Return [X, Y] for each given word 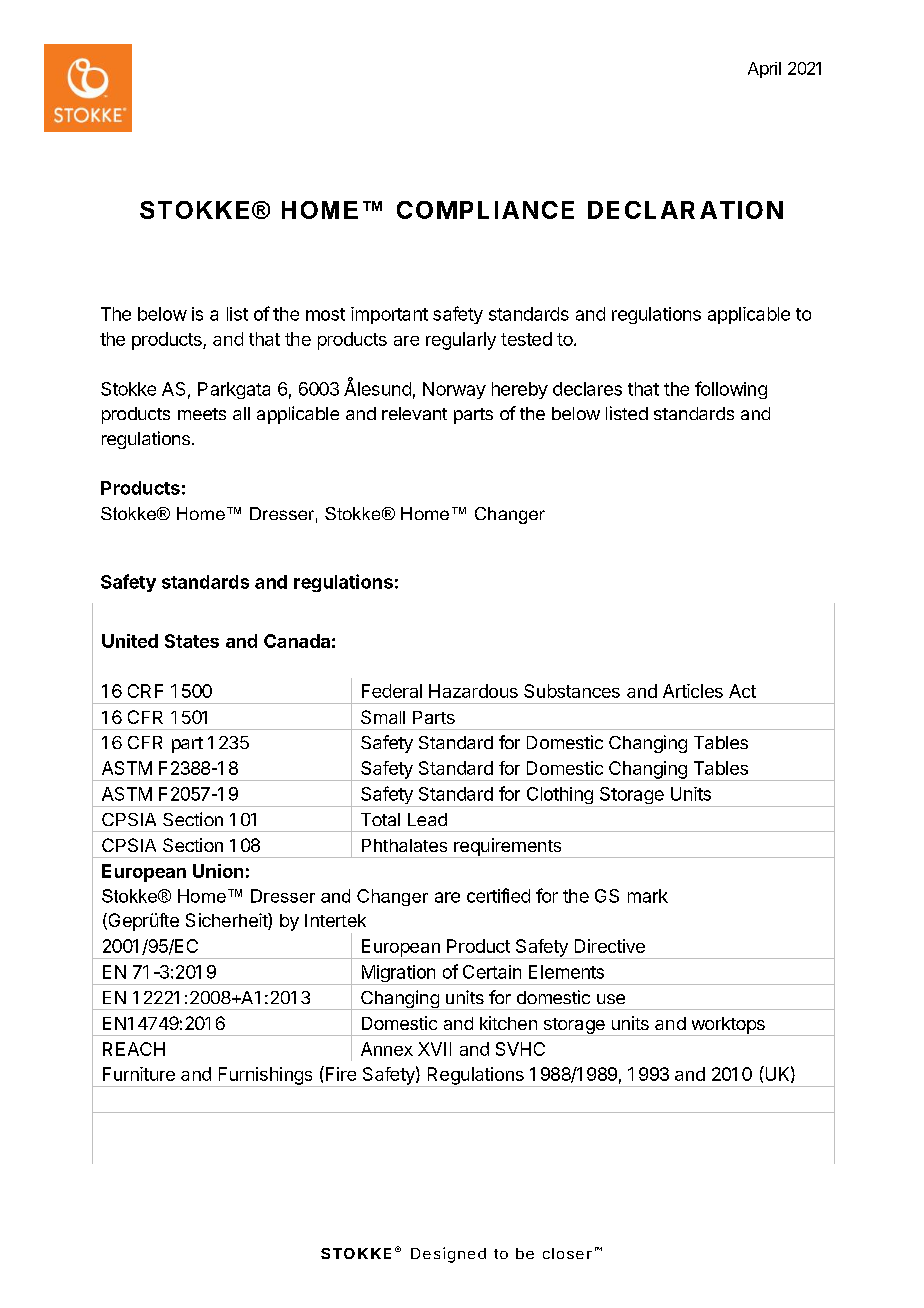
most [325, 314]
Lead [427, 819]
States [192, 641]
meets [202, 414]
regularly [461, 341]
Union [218, 871]
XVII [434, 1049]
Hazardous [473, 691]
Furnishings [265, 1077]
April [764, 70]
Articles [693, 691]
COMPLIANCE [485, 210]
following [731, 390]
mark [648, 896]
